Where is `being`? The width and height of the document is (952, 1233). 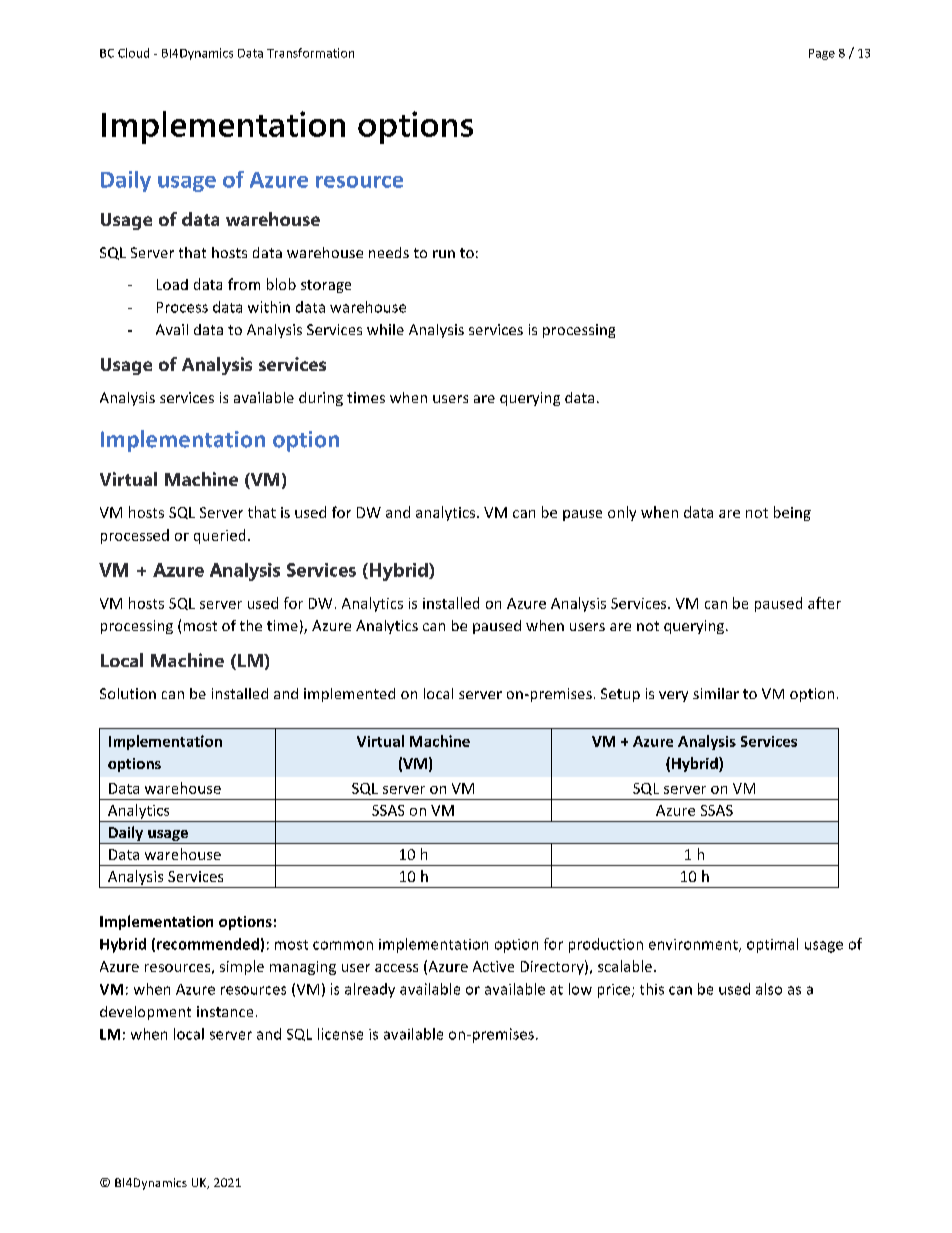
being is located at coordinates (792, 513).
